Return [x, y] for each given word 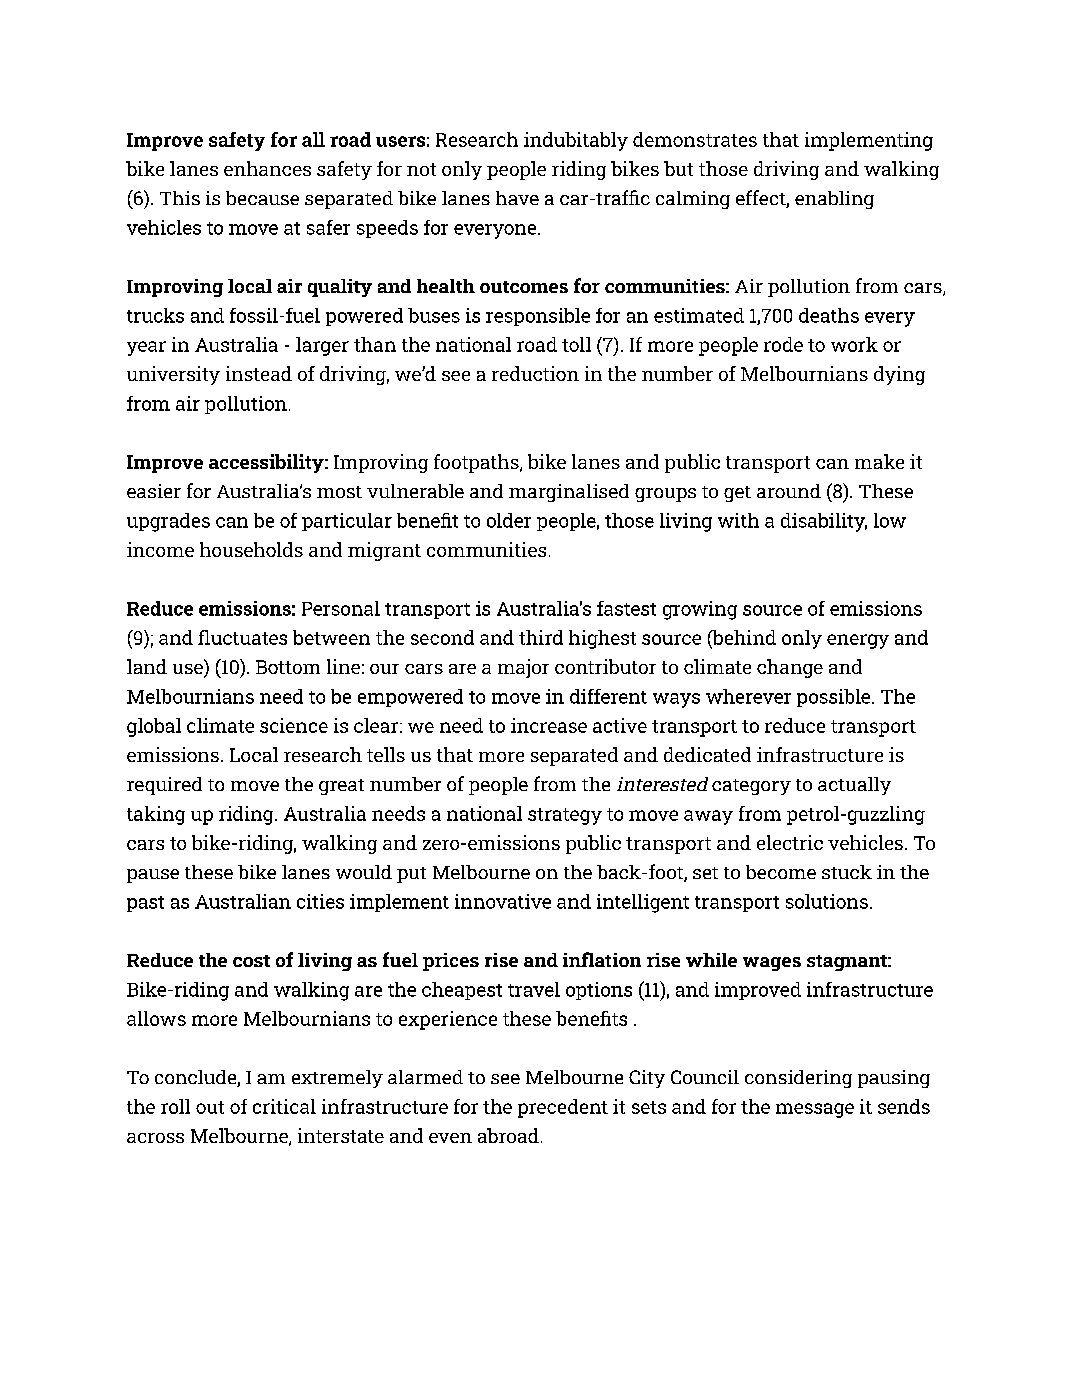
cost [251, 961]
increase [549, 725]
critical [284, 1106]
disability [824, 522]
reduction [535, 373]
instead [259, 373]
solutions [827, 901]
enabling [834, 200]
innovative [503, 901]
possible [835, 698]
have [517, 198]
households [251, 549]
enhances [267, 168]
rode [783, 344]
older [509, 520]
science [294, 725]
